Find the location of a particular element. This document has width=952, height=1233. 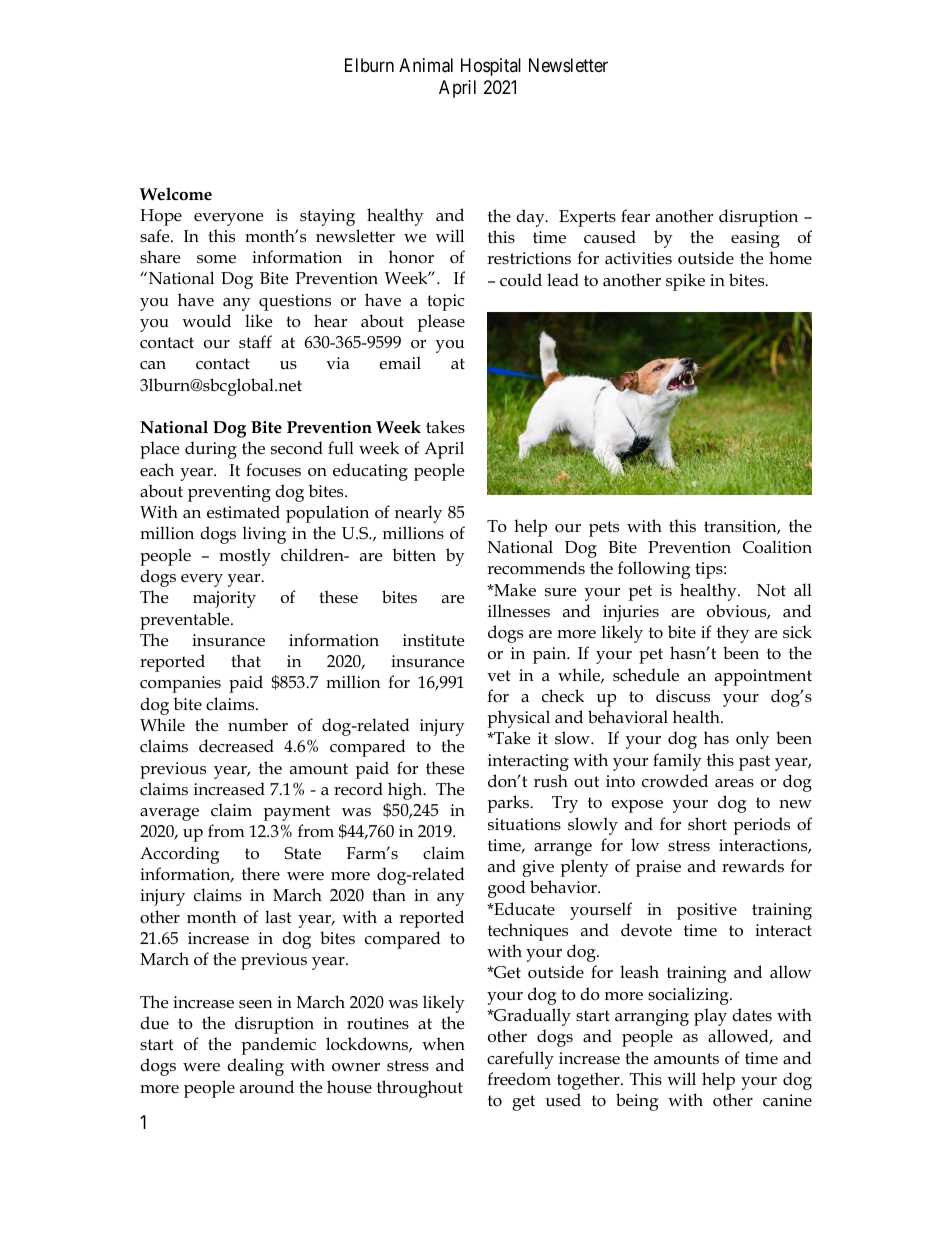

topic is located at coordinates (445, 302).
